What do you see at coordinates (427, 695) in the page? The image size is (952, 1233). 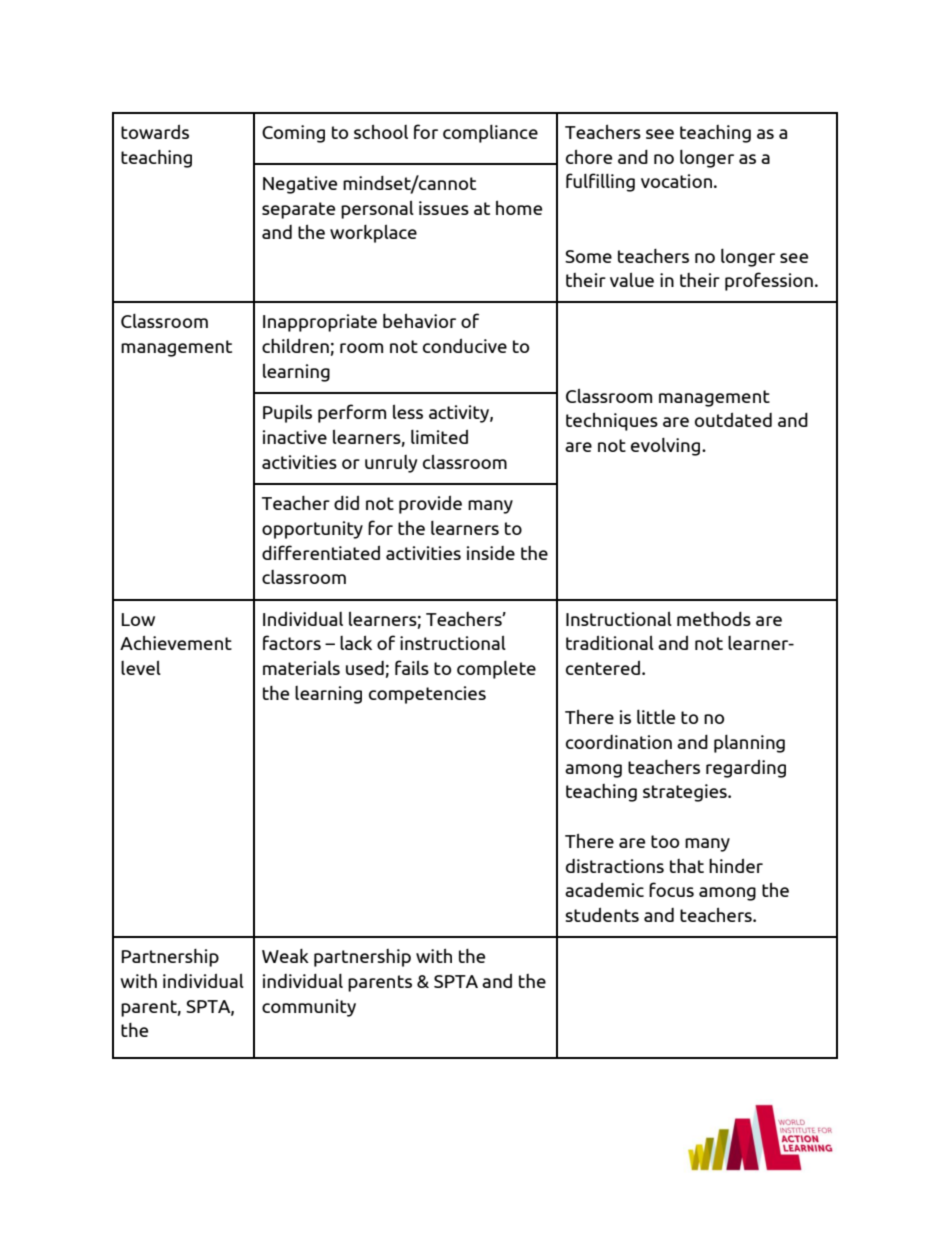 I see `competencies` at bounding box center [427, 695].
